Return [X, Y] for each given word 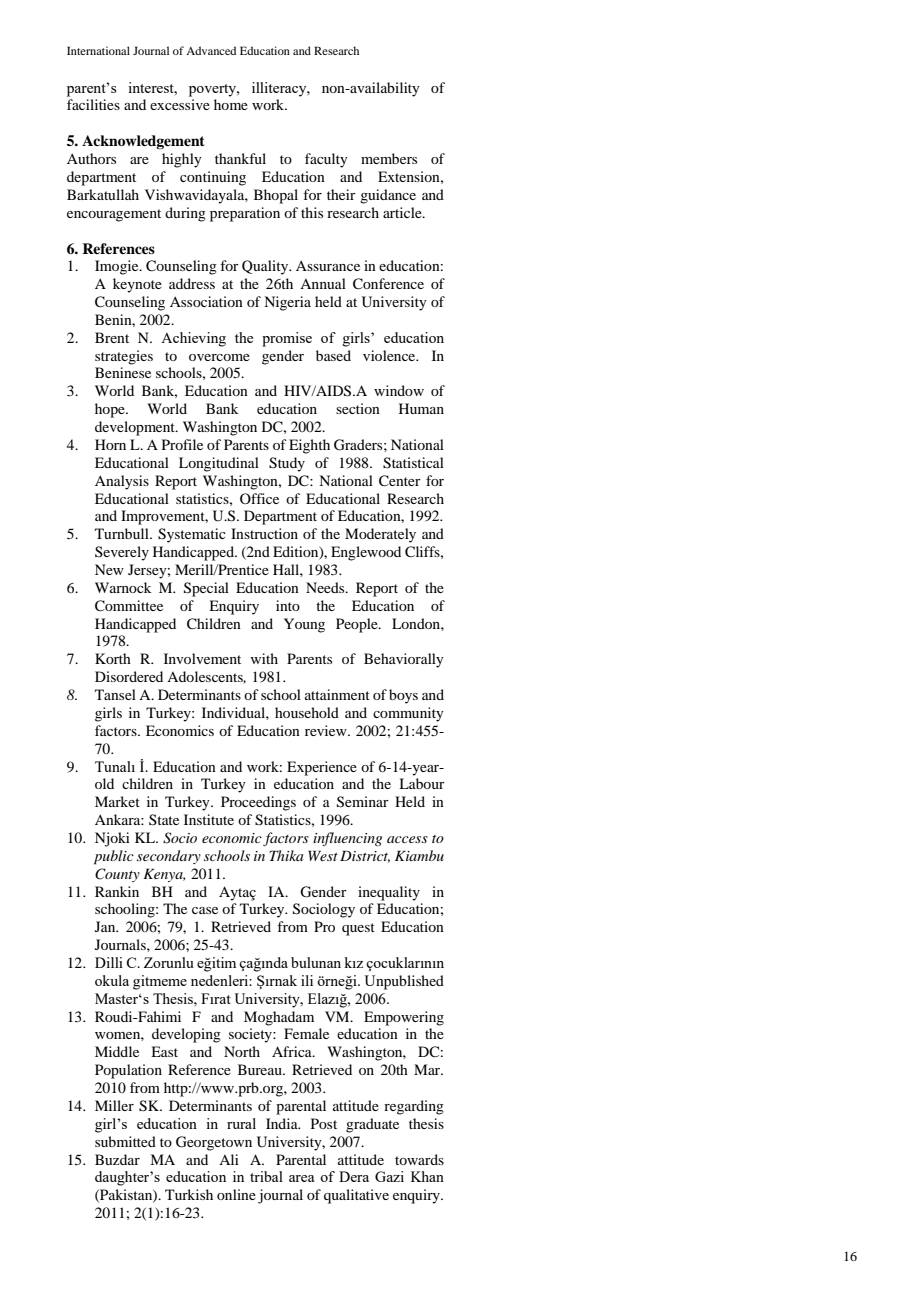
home [231, 104]
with [264, 658]
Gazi [389, 1176]
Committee [129, 606]
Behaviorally [404, 660]
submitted [125, 1141]
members [389, 158]
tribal [266, 1176]
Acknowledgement [143, 142]
